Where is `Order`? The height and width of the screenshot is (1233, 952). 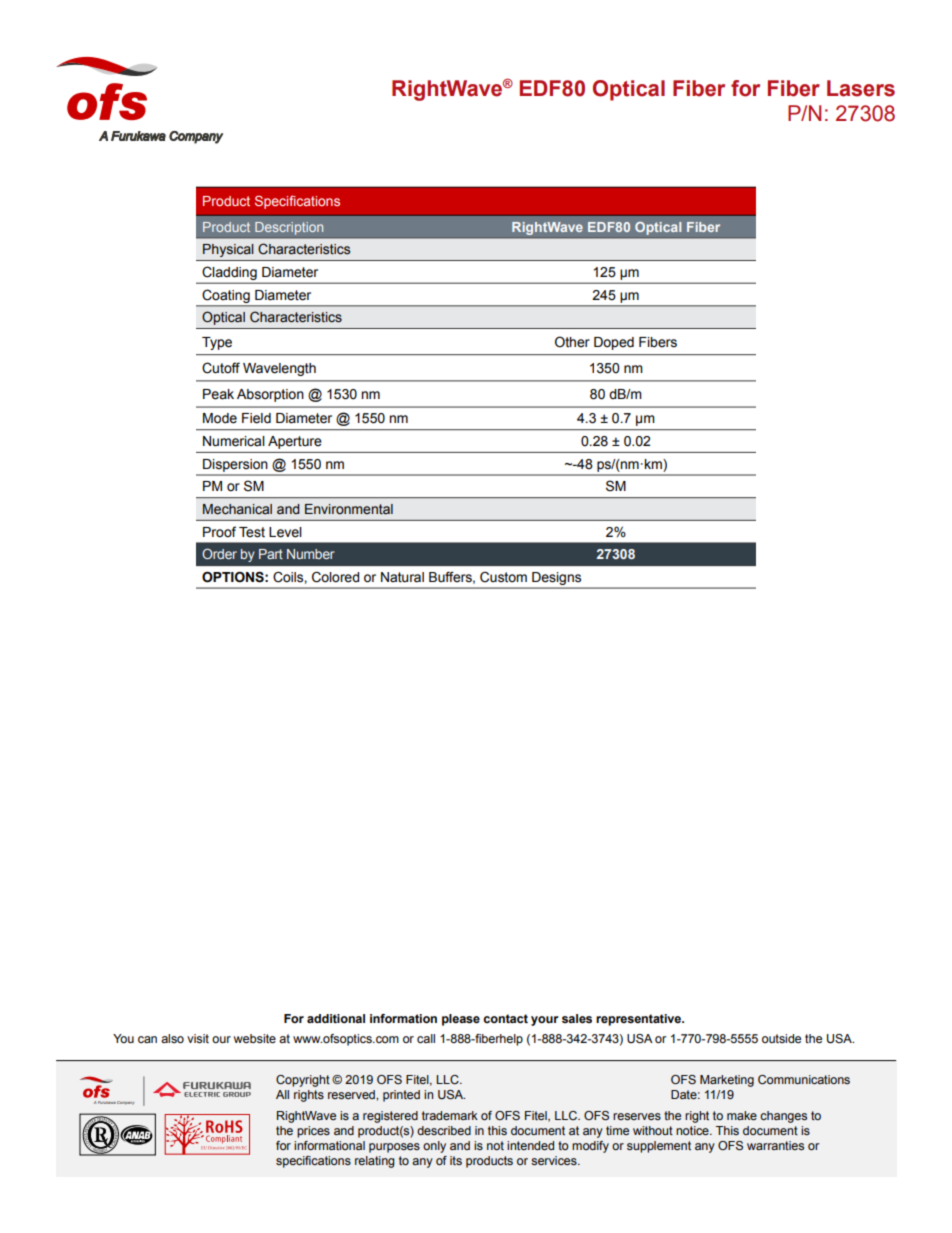
Order is located at coordinates (219, 553).
